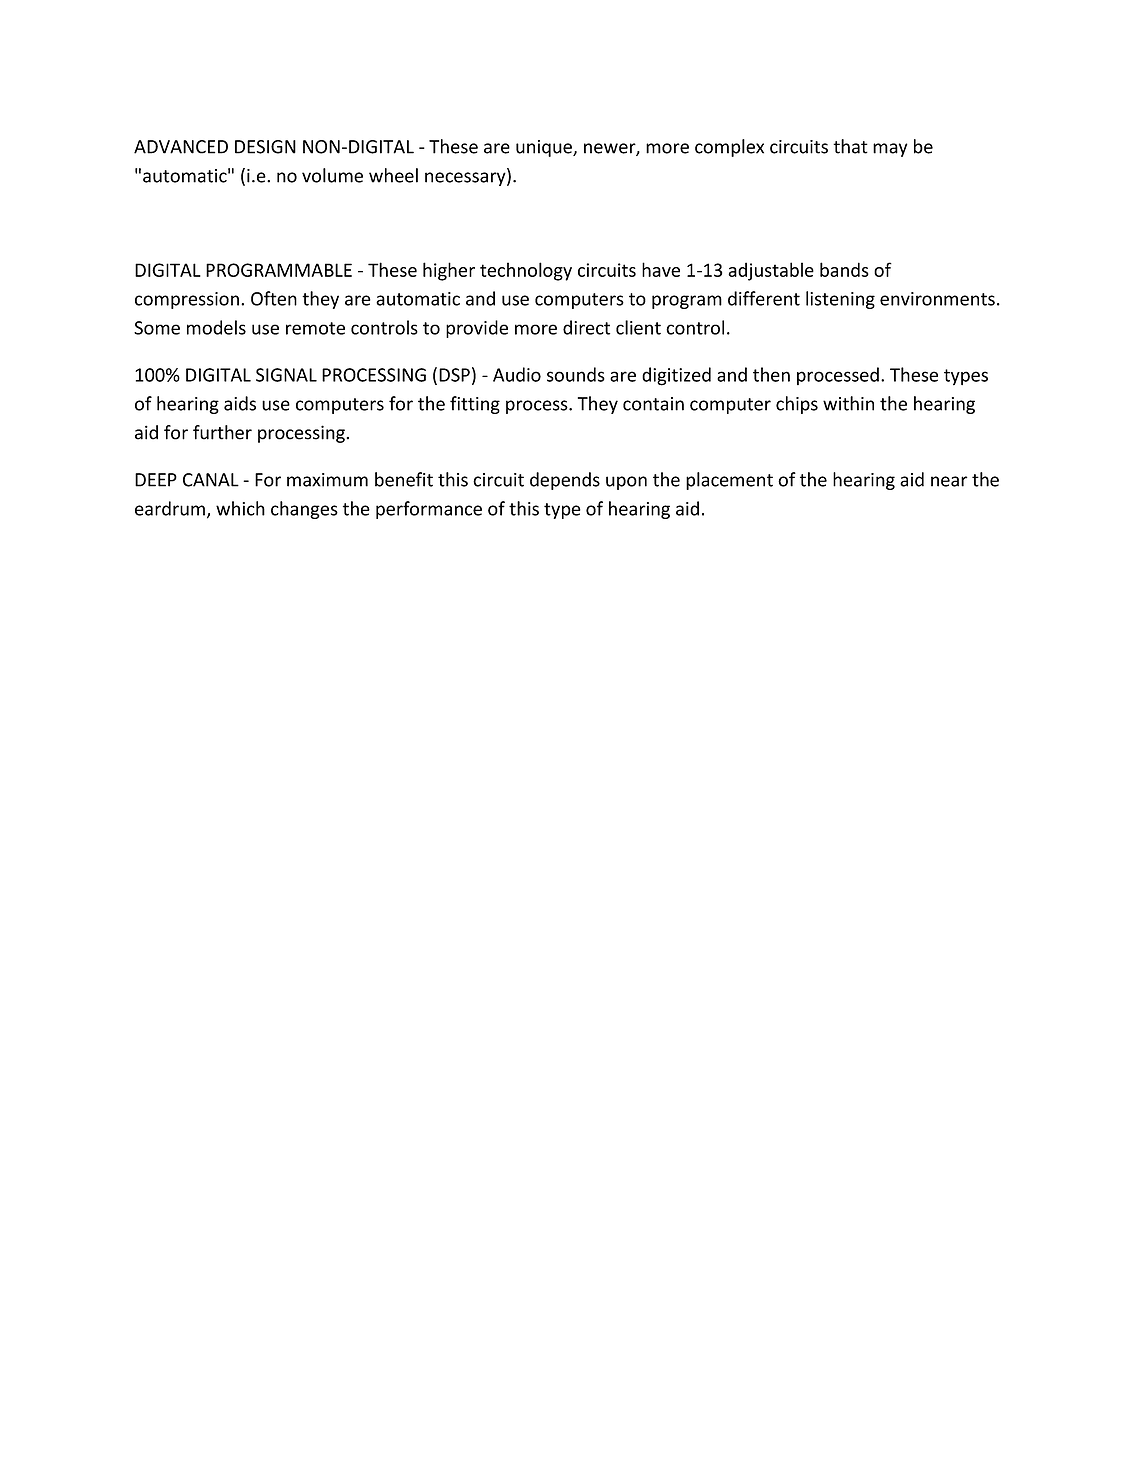 This screenshot has width=1139, height=1474. I want to click on bands, so click(844, 269).
